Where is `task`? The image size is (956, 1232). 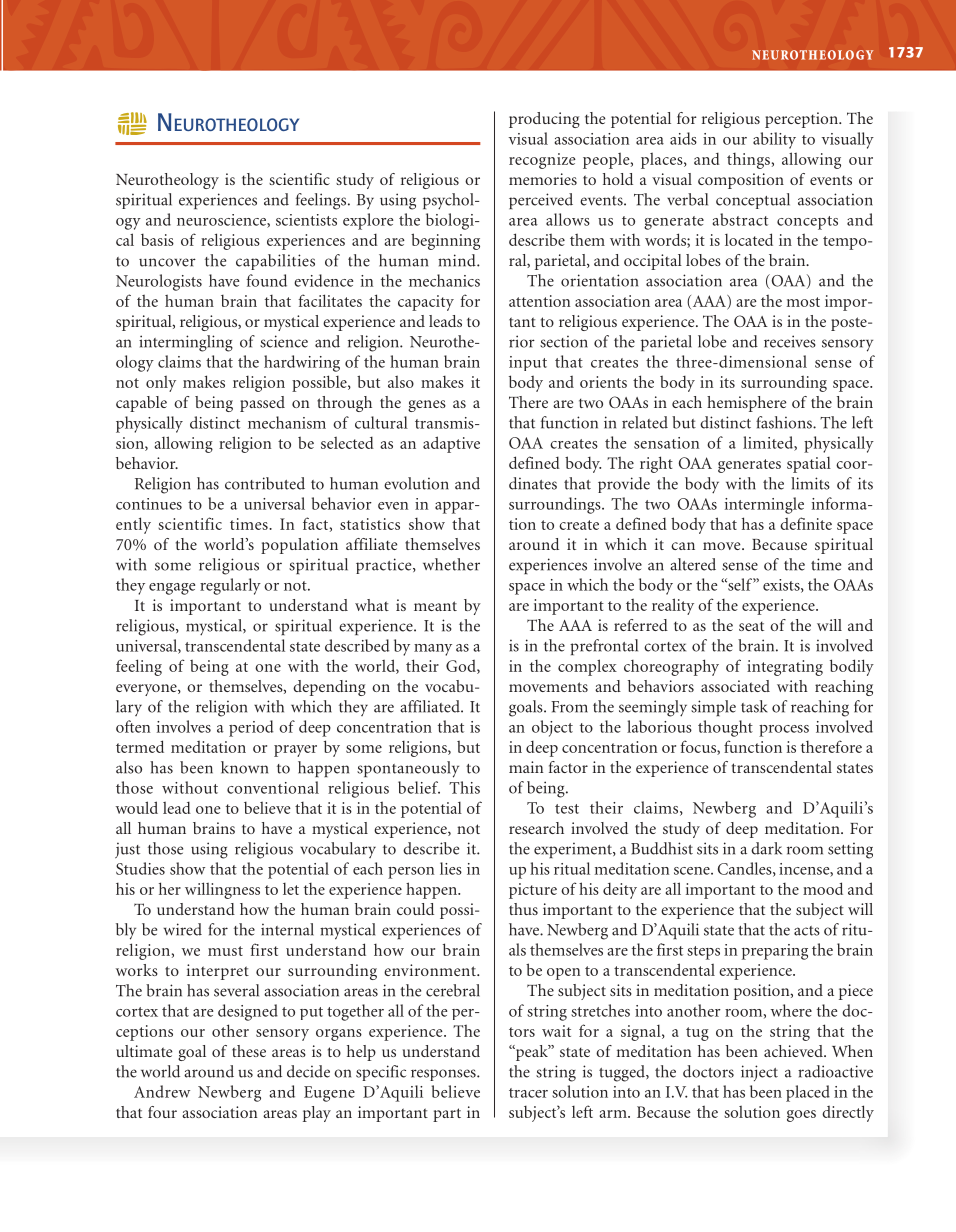 task is located at coordinates (754, 706).
